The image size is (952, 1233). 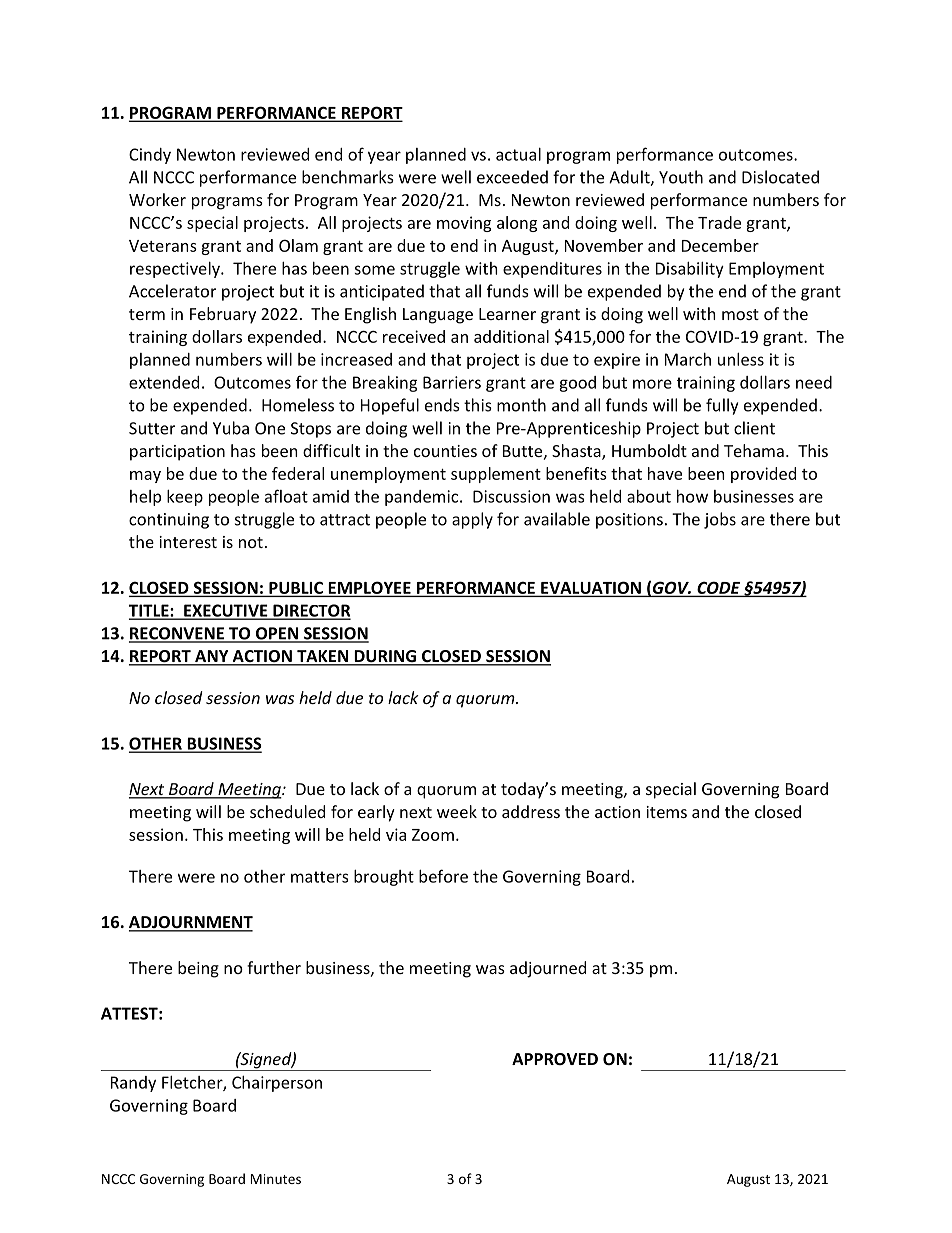 I want to click on Dislocated, so click(x=780, y=177).
